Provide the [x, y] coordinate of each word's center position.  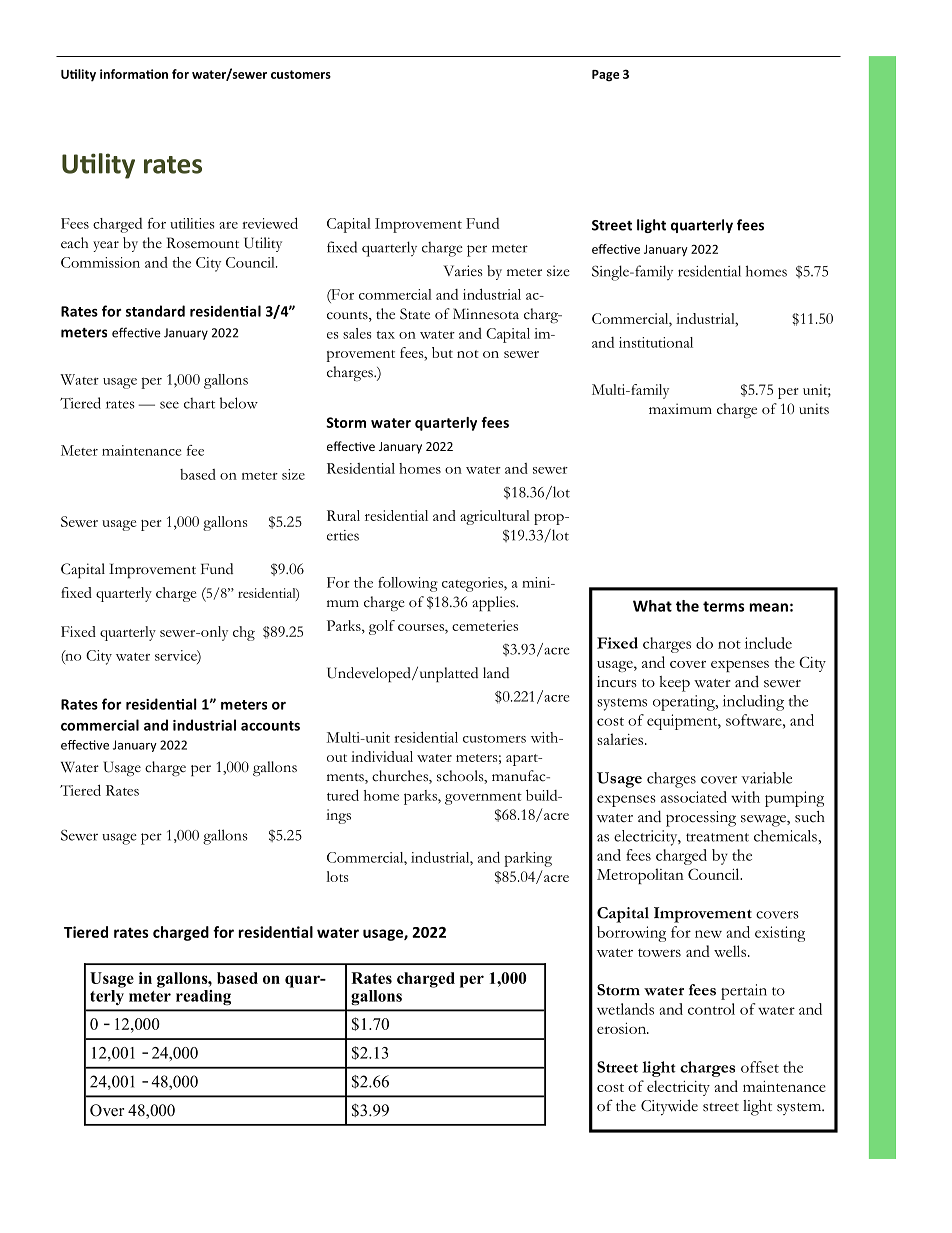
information [134, 74]
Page [605, 76]
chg [244, 633]
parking [528, 859]
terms [723, 606]
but [442, 352]
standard [155, 311]
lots [337, 876]
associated [694, 797]
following [408, 584]
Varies [463, 271]
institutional [656, 342]
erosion [623, 1028]
